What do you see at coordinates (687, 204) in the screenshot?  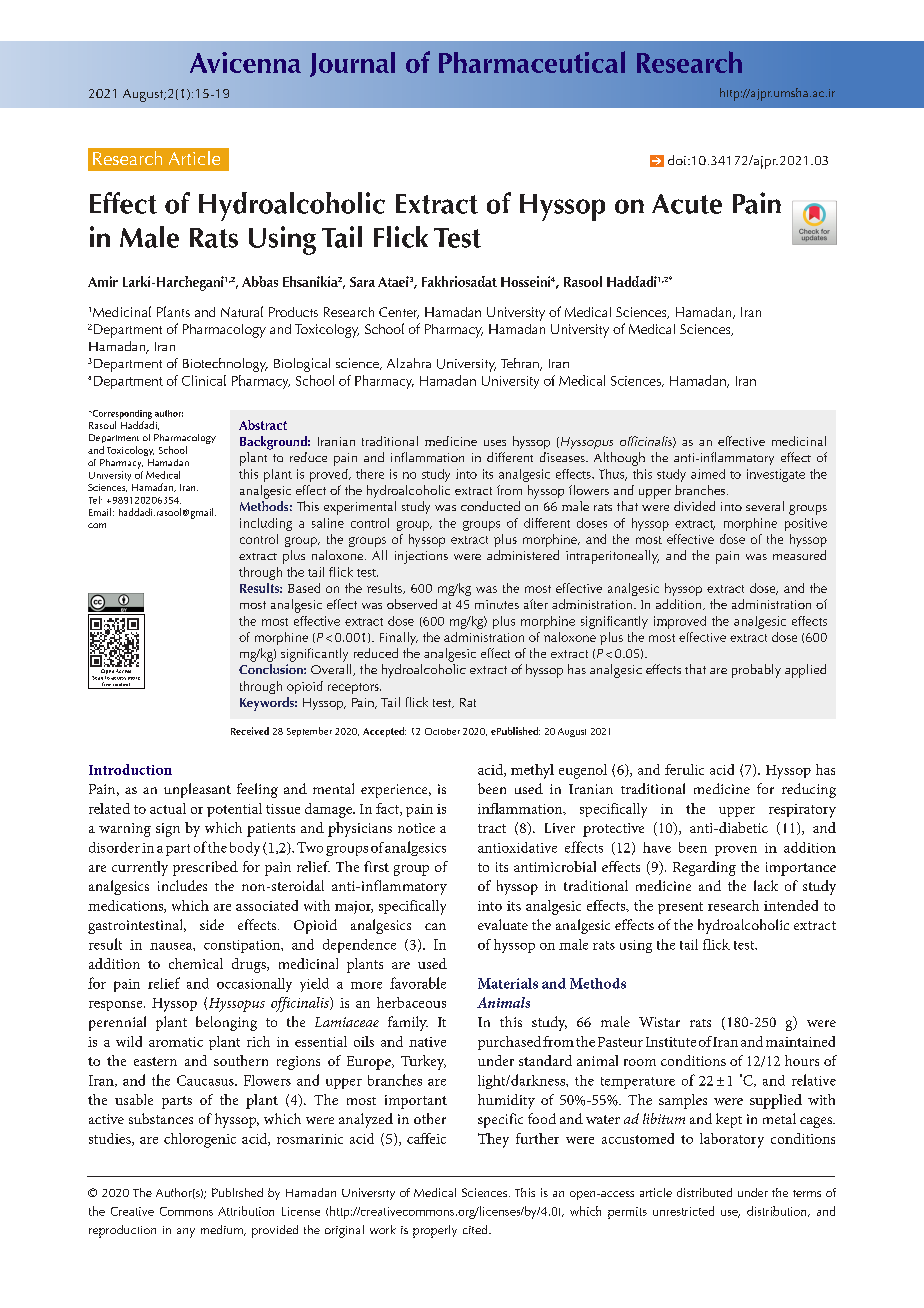 I see `Acute` at bounding box center [687, 204].
